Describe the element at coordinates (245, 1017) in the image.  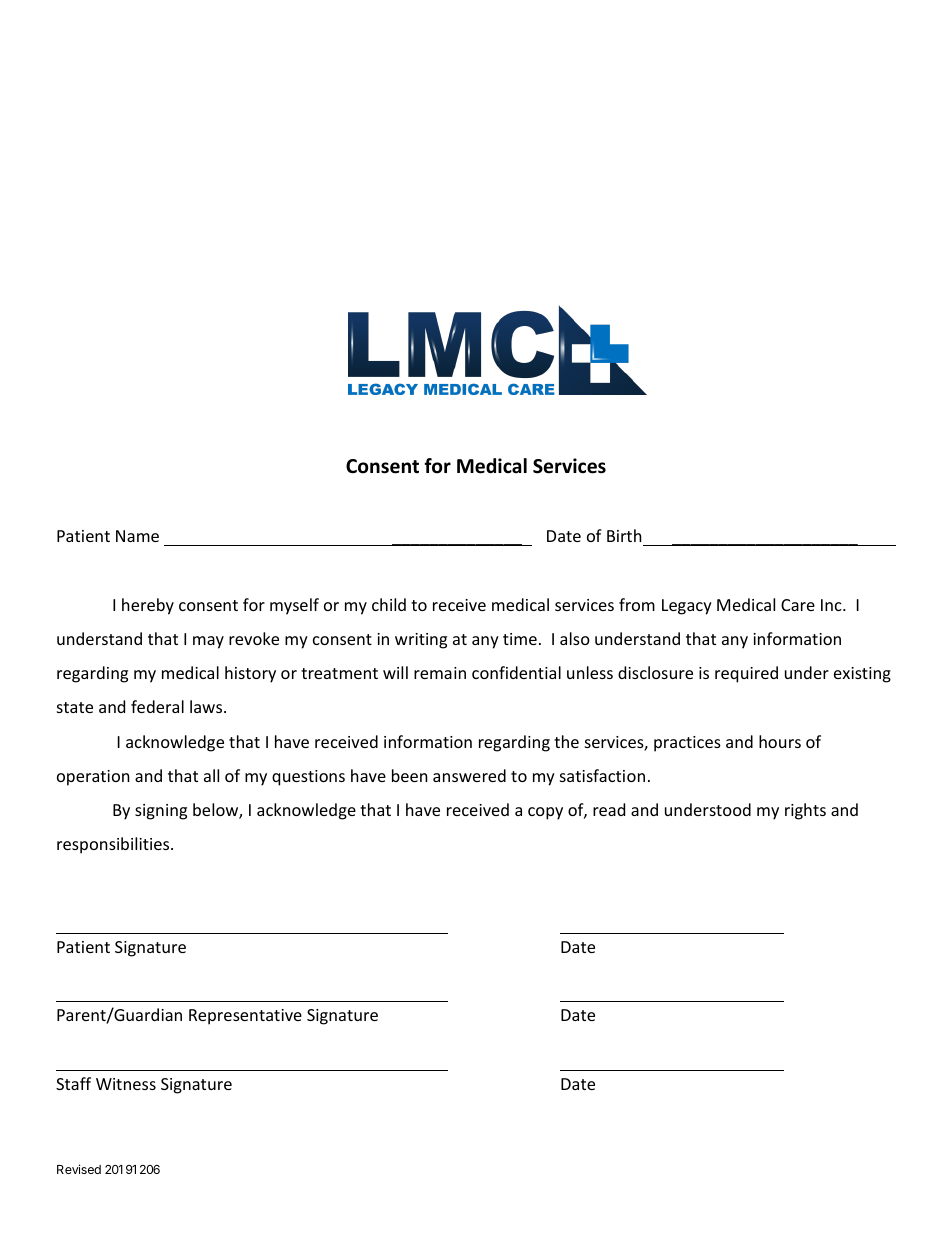
I see `Representative` at that location.
